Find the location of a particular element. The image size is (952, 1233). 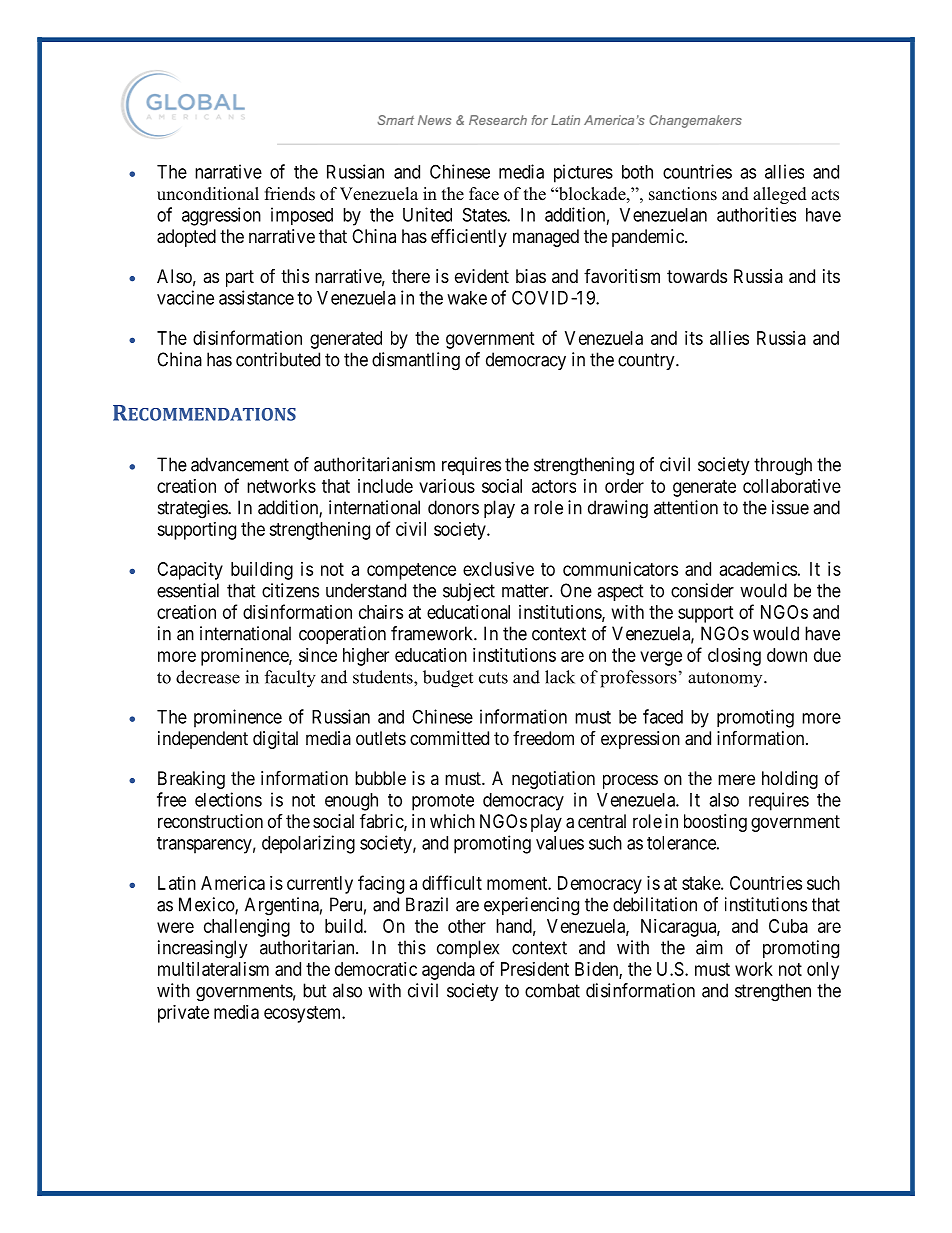

elections is located at coordinates (228, 799).
